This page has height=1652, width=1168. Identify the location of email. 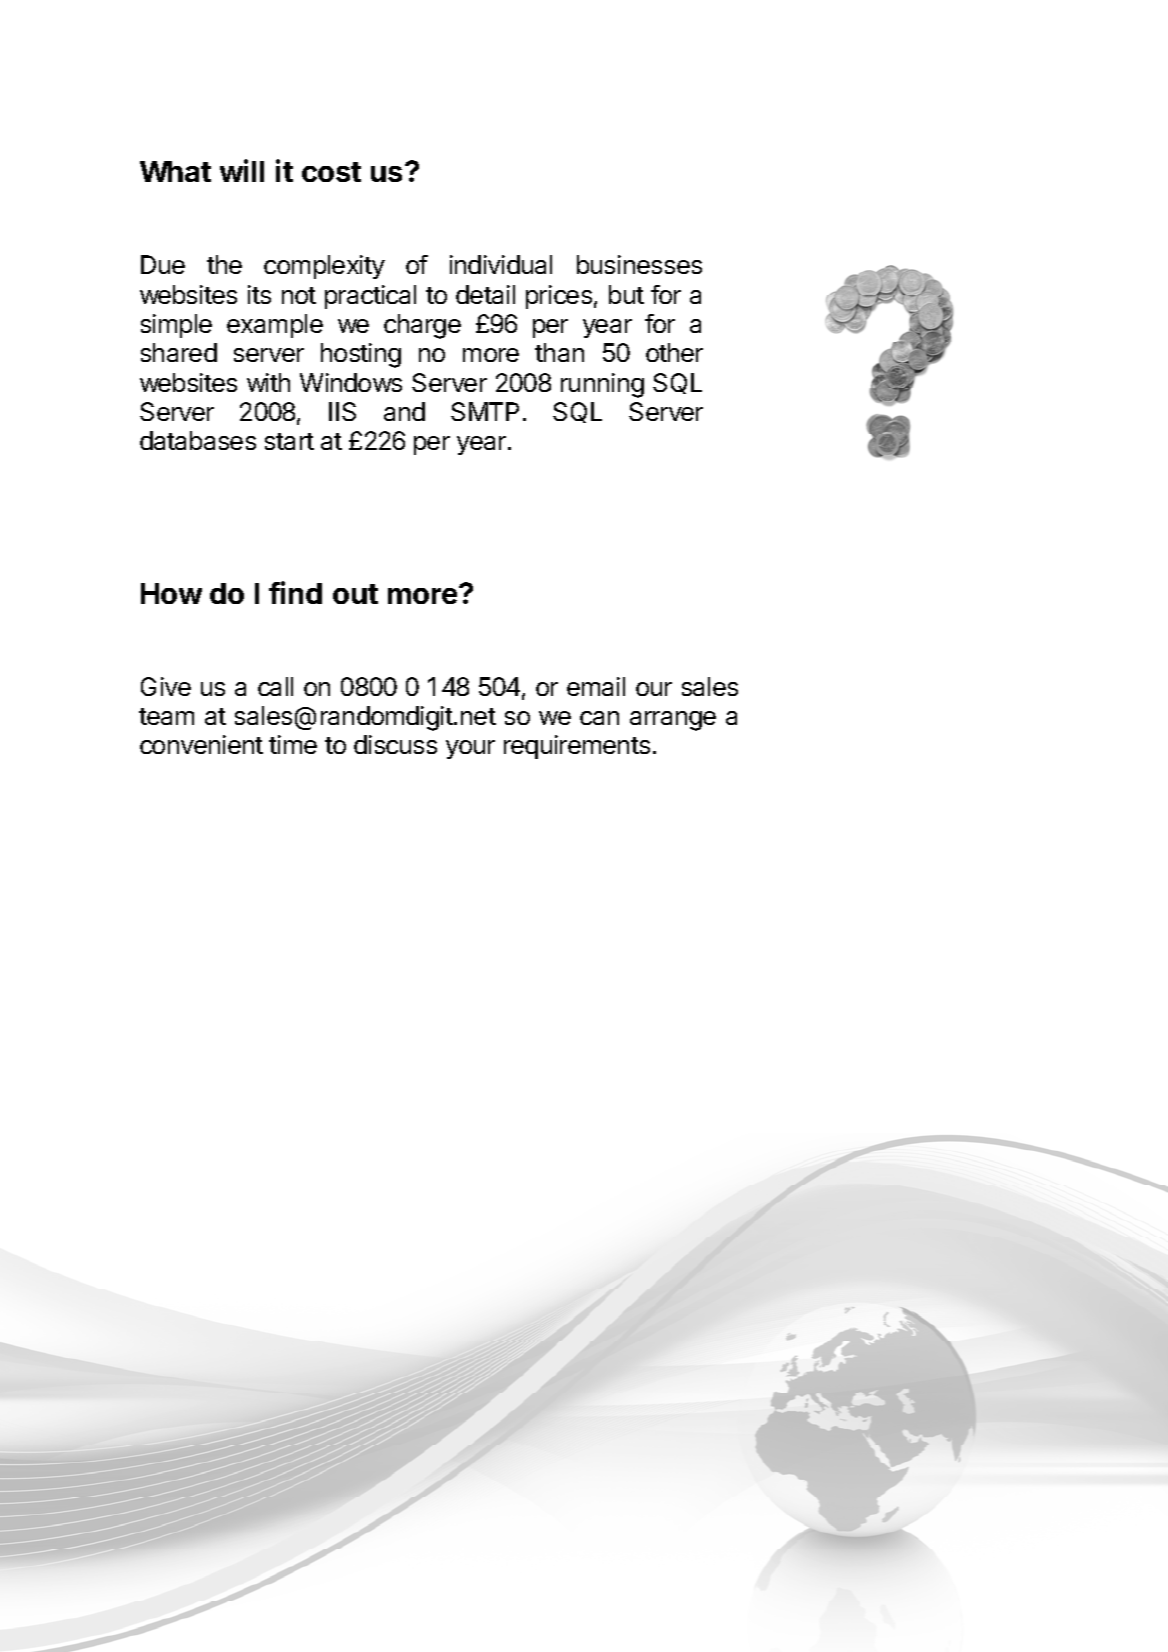
(596, 686).
